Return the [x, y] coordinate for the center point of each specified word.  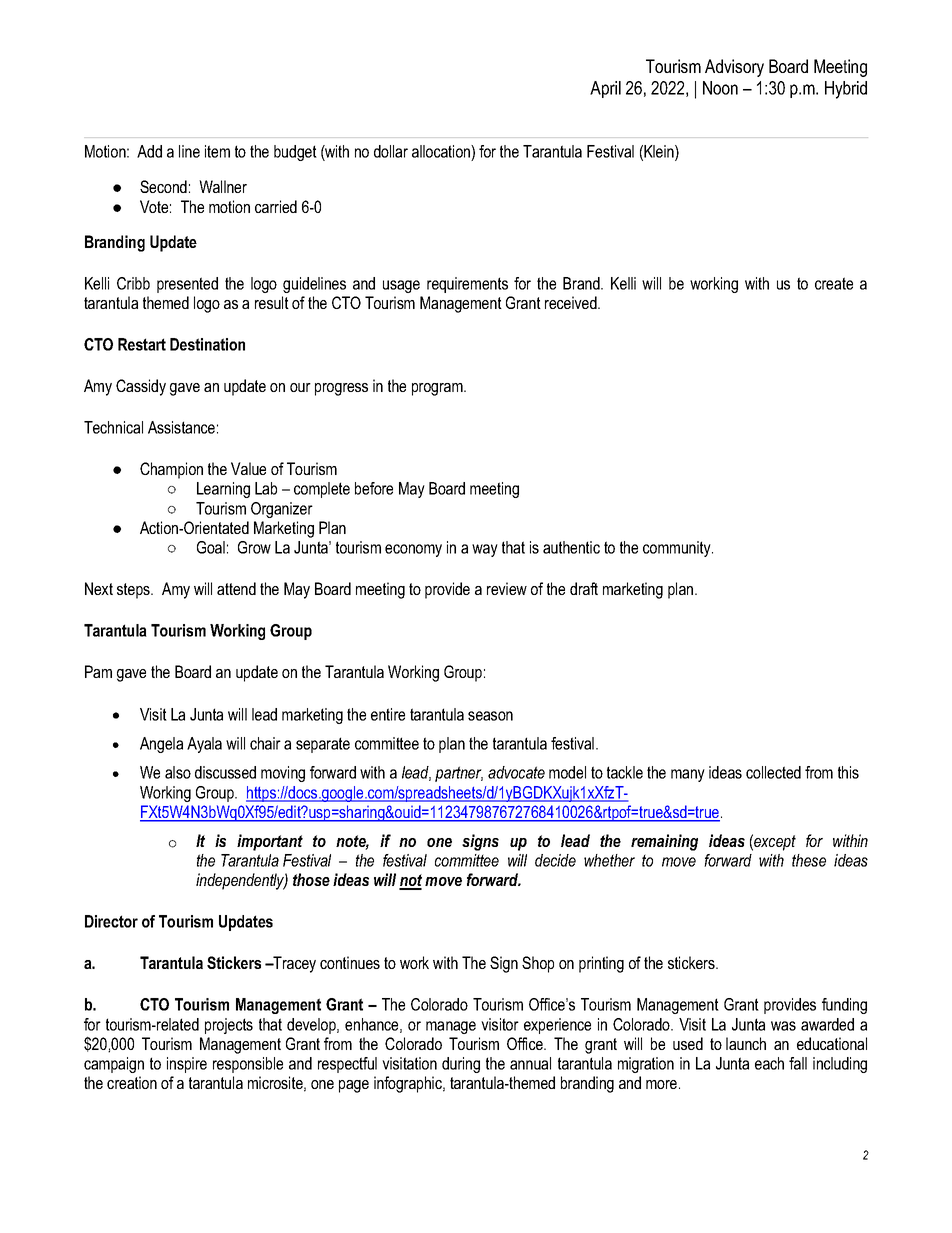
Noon [720, 88]
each [769, 1063]
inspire [187, 1065]
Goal [211, 547]
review [507, 588]
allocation [442, 151]
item [217, 151]
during [461, 1065]
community [678, 549]
